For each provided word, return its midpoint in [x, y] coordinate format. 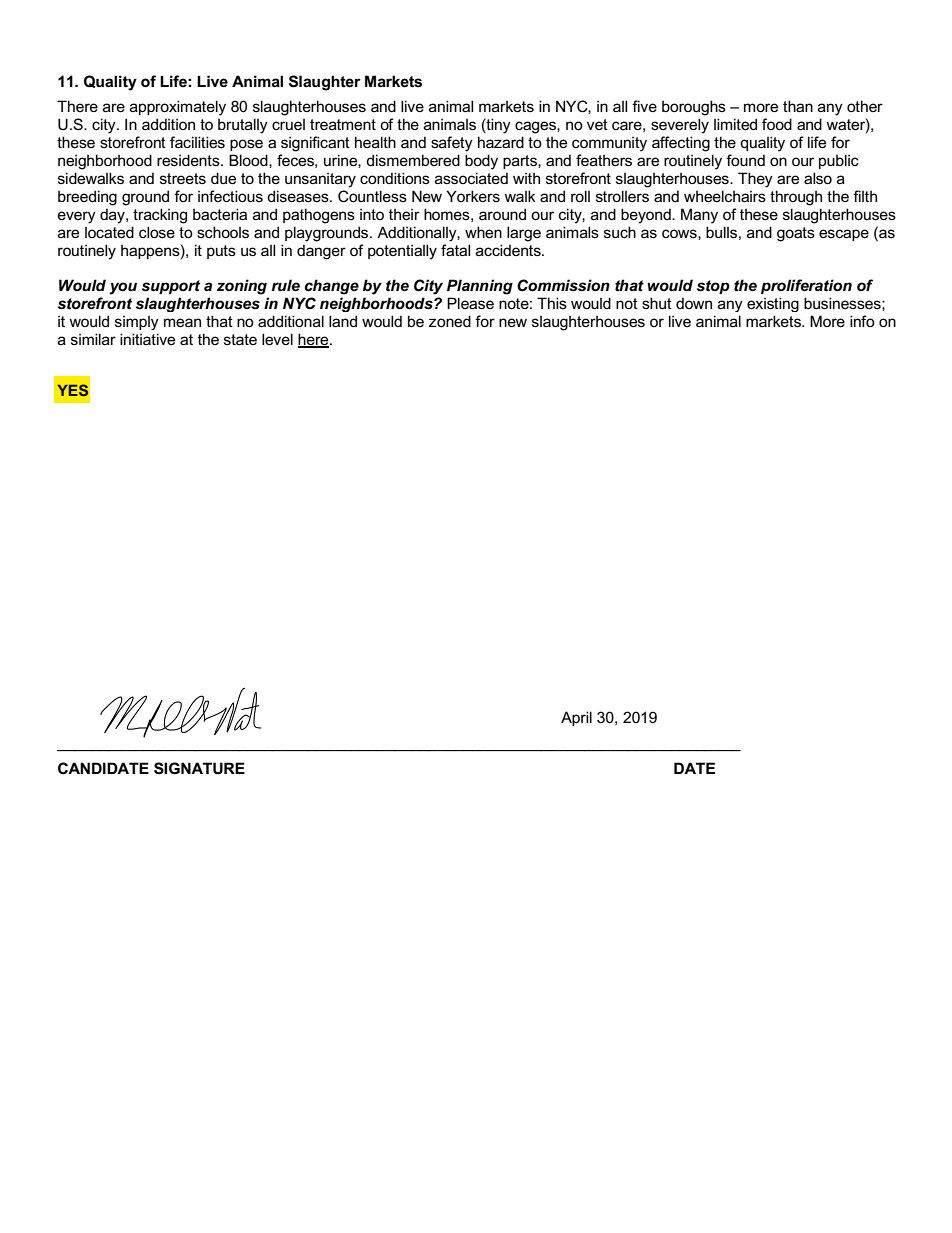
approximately [178, 108]
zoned [450, 321]
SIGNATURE [199, 768]
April [576, 718]
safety [452, 144]
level [277, 339]
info [862, 321]
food [777, 124]
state [240, 339]
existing [773, 304]
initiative [147, 339]
